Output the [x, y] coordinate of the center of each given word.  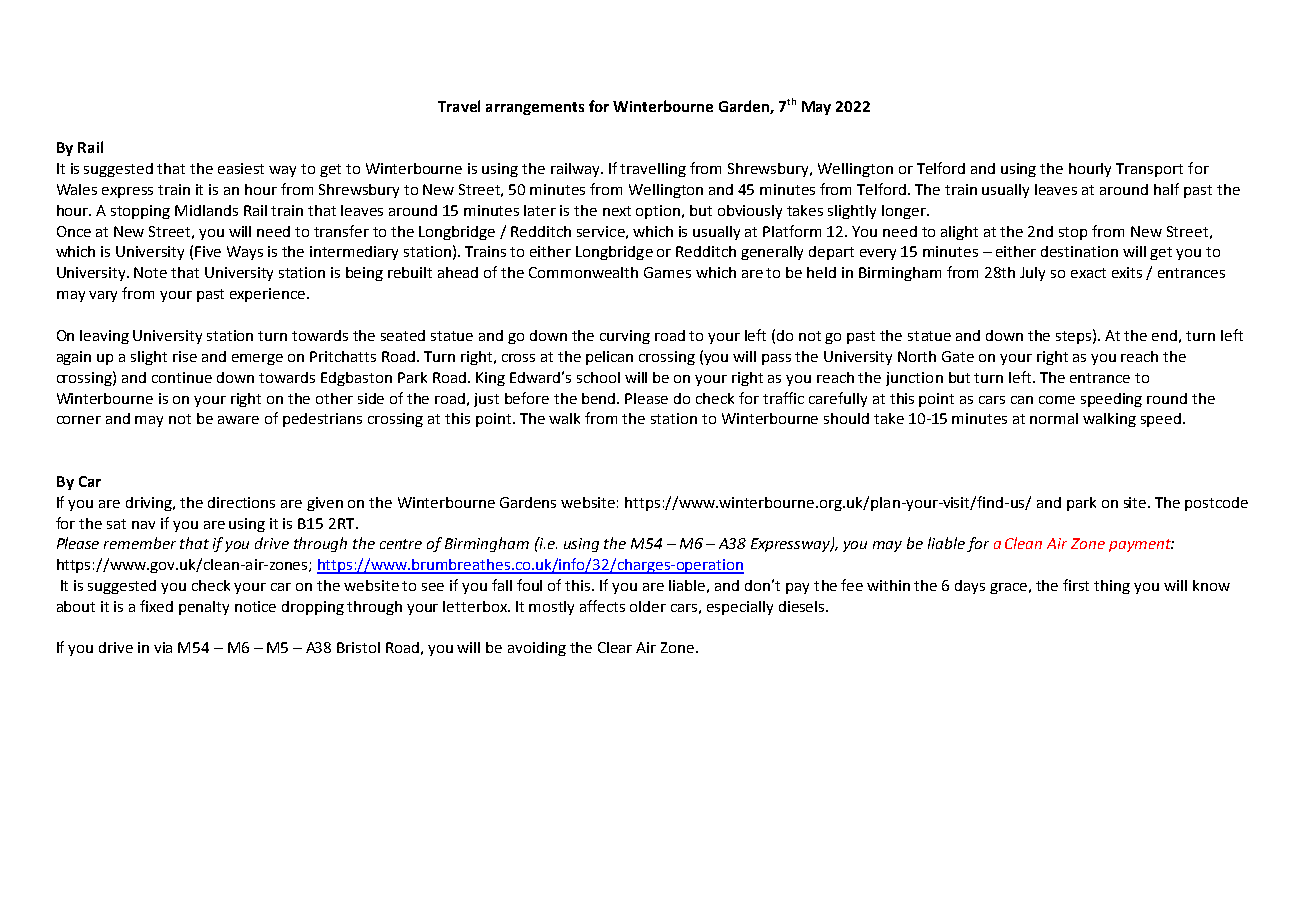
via [163, 647]
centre [401, 544]
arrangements [535, 108]
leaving [104, 337]
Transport [1149, 170]
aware [238, 420]
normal [1054, 418]
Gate [958, 356]
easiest [241, 168]
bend [600, 398]
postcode [1216, 504]
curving [625, 337]
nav [143, 525]
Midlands [206, 210]
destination [1079, 251]
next [617, 211]
